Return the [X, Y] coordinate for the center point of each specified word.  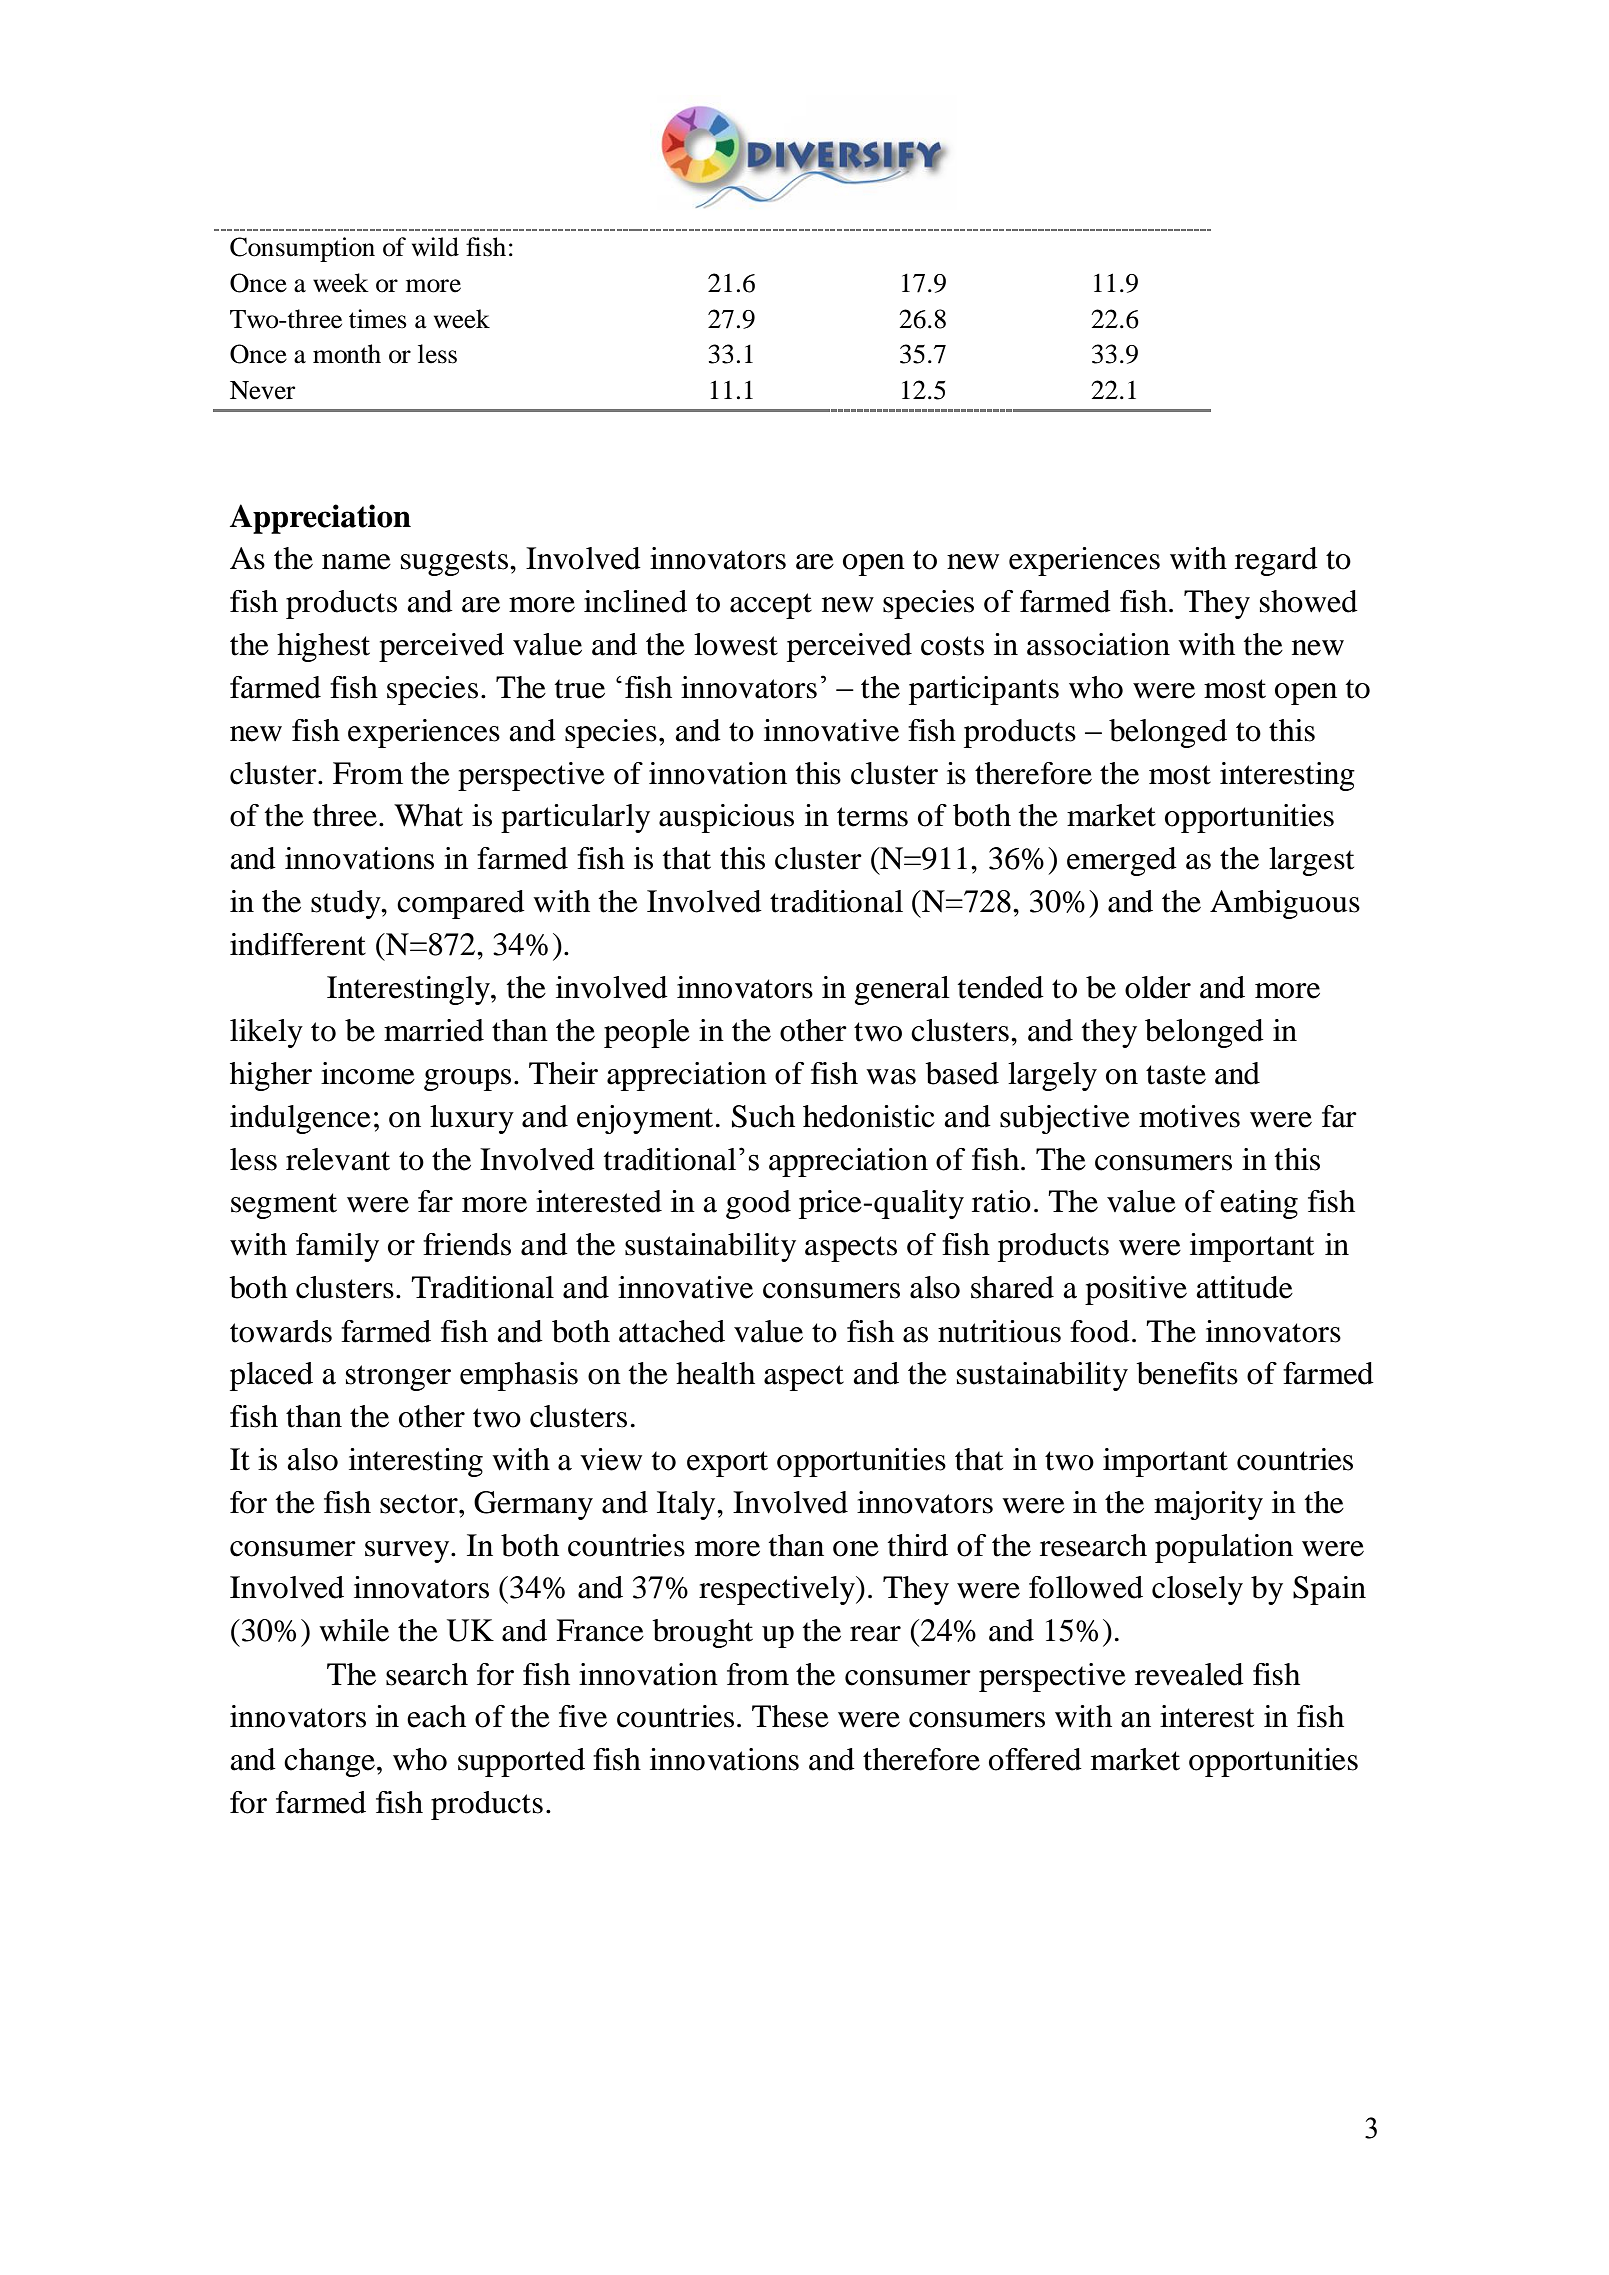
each [436, 1716]
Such [763, 1116]
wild [435, 247]
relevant [338, 1159]
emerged [1122, 861]
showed [1309, 601]
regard [1276, 561]
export [727, 1464]
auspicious [726, 818]
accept [771, 606]
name [356, 562]
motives [1189, 1116]
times [378, 319]
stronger [398, 1378]
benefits [1187, 1373]
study [347, 904]
